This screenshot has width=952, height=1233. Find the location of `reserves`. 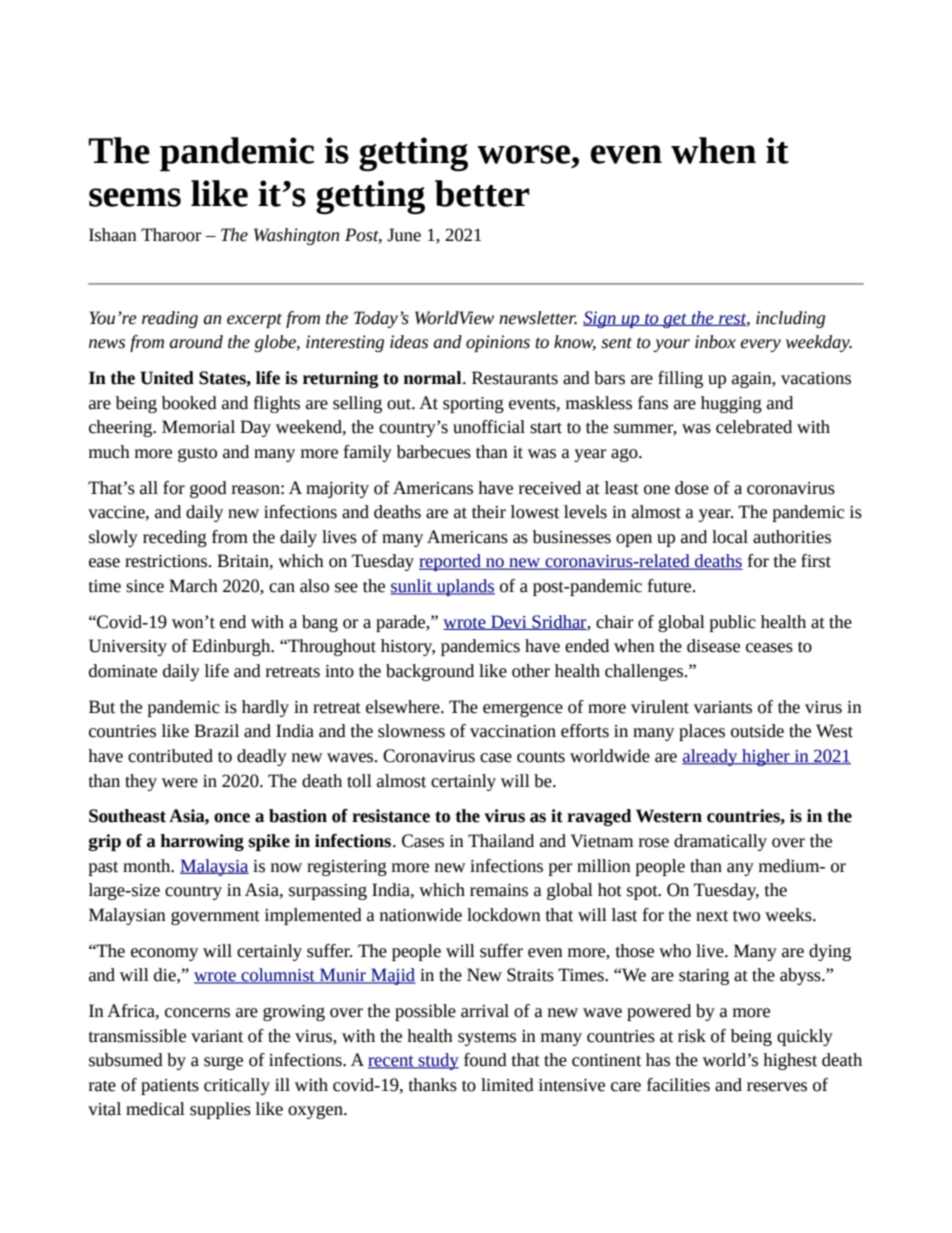

reserves is located at coordinates (777, 1087).
